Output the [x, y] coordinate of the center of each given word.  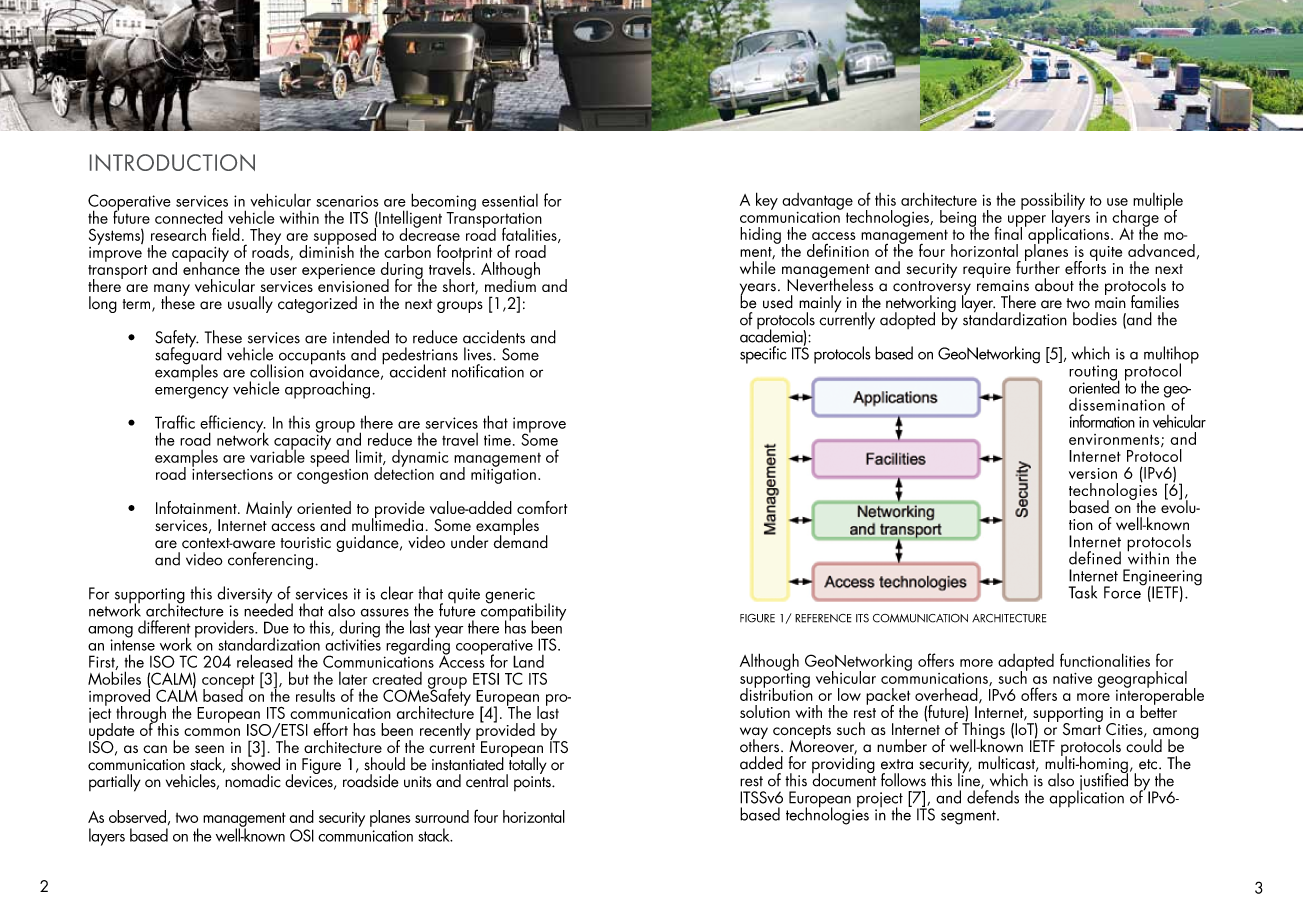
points [533, 783]
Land [528, 661]
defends [993, 796]
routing [1094, 374]
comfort [542, 507]
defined [1095, 558]
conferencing [270, 561]
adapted [1026, 663]
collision [277, 371]
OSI [302, 835]
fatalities [530, 235]
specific [763, 355]
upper [1027, 222]
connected [189, 217]
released [265, 661]
